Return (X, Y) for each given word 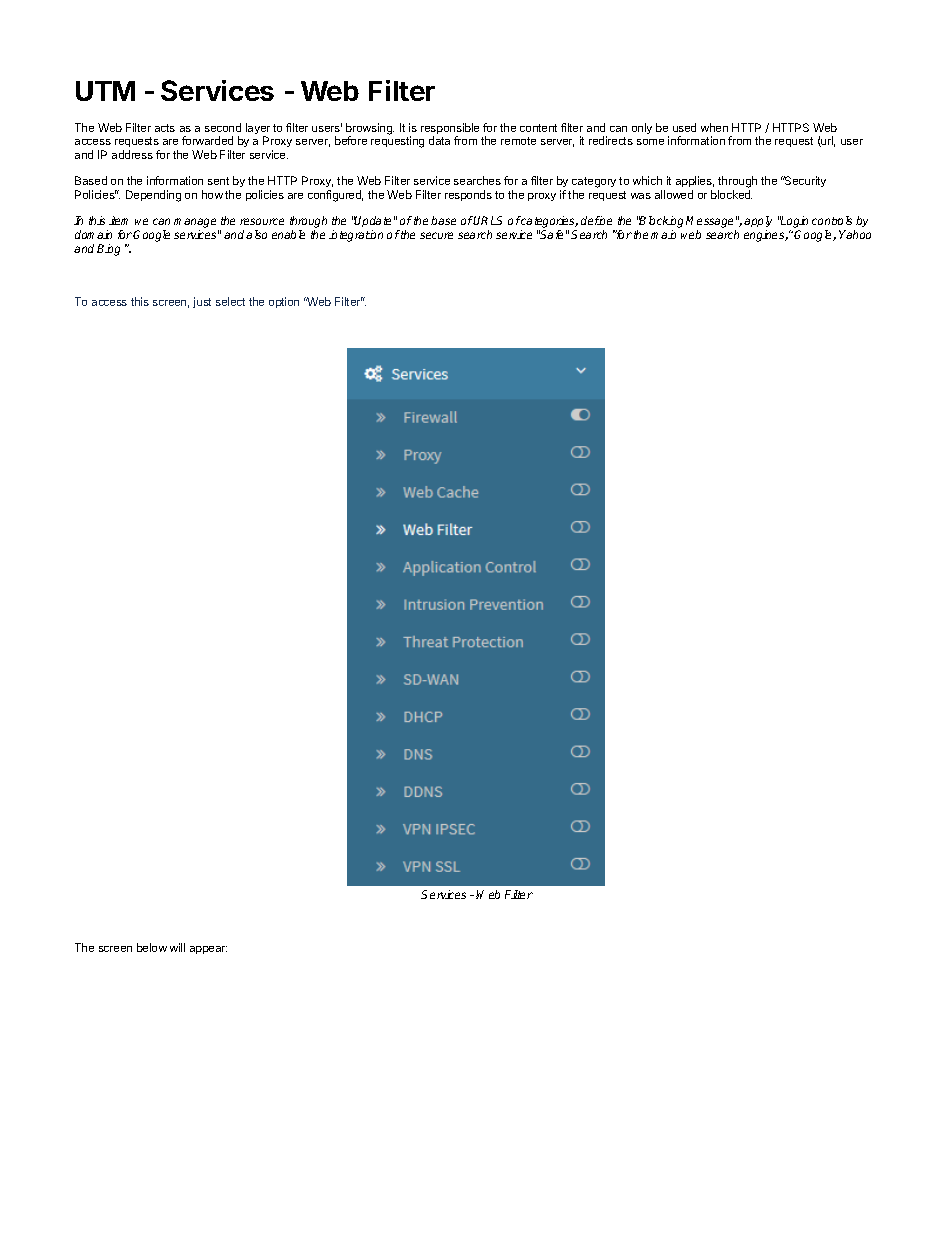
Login (794, 223)
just (202, 302)
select (230, 301)
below (152, 947)
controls (832, 220)
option (284, 302)
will (177, 947)
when (714, 127)
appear (208, 950)
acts (165, 128)
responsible (450, 130)
